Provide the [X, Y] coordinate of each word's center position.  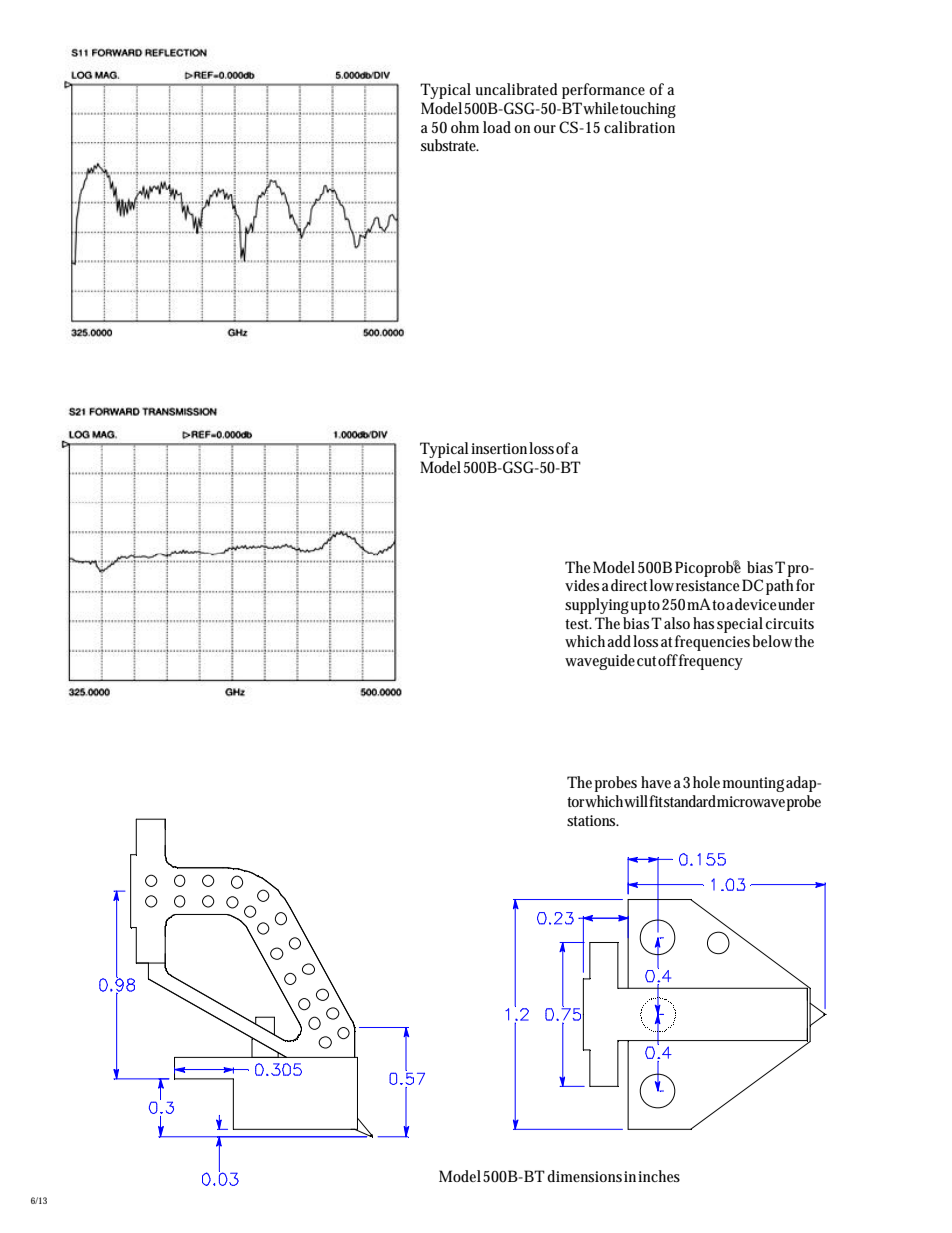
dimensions [584, 1176]
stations [593, 820]
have [656, 782]
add [620, 641]
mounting [755, 784]
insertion [500, 448]
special [740, 625]
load [499, 127]
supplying [598, 606]
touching [648, 110]
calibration [639, 127]
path [781, 587]
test [578, 624]
